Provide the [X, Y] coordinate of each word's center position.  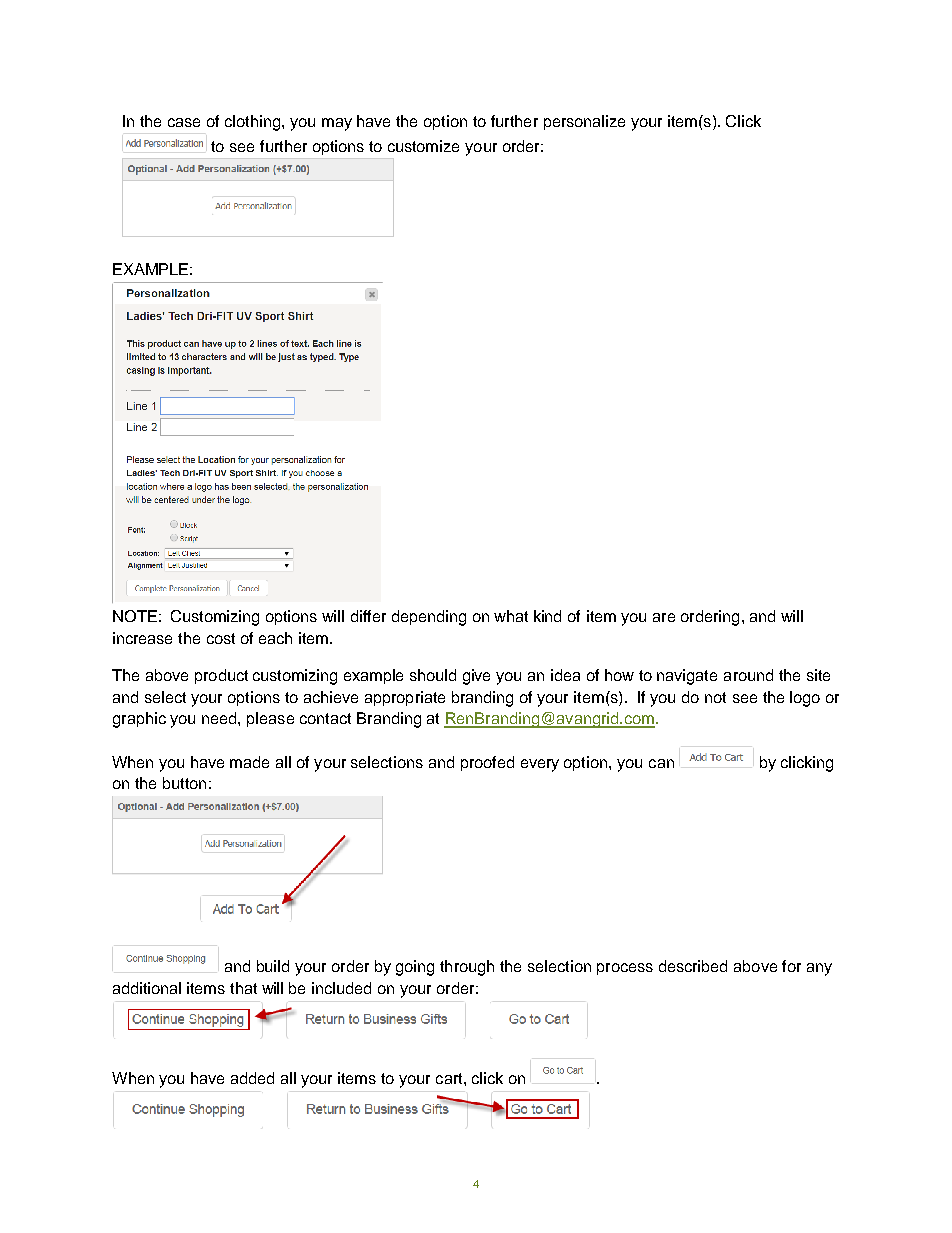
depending [429, 618]
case [184, 122]
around [748, 675]
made [249, 762]
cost [221, 638]
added [252, 1078]
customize [423, 146]
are [664, 617]
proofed [487, 763]
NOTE [135, 616]
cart [450, 1078]
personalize [584, 122]
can [661, 763]
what [511, 616]
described [693, 966]
